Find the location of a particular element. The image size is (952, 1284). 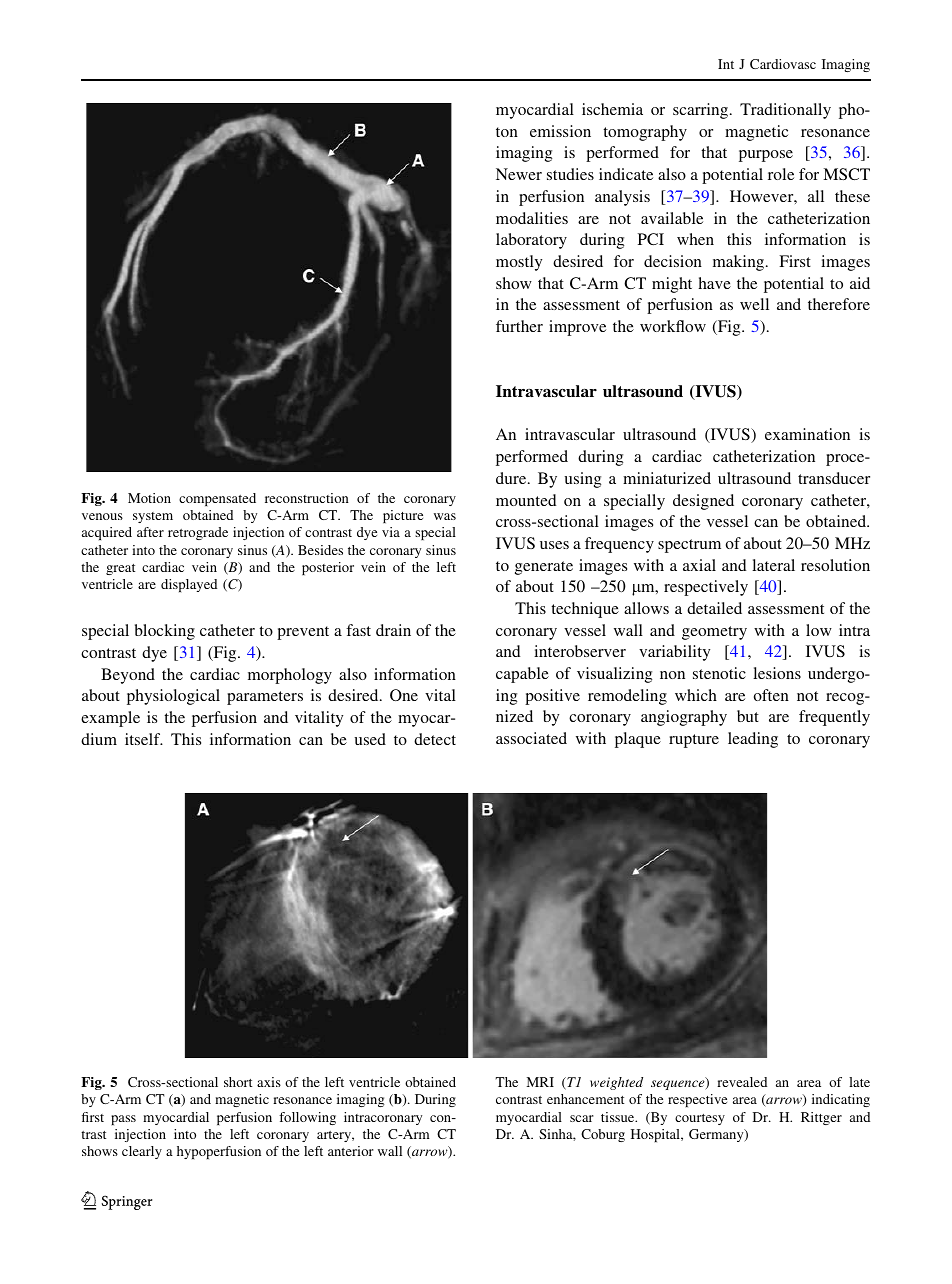

Germany is located at coordinates (717, 1135).
